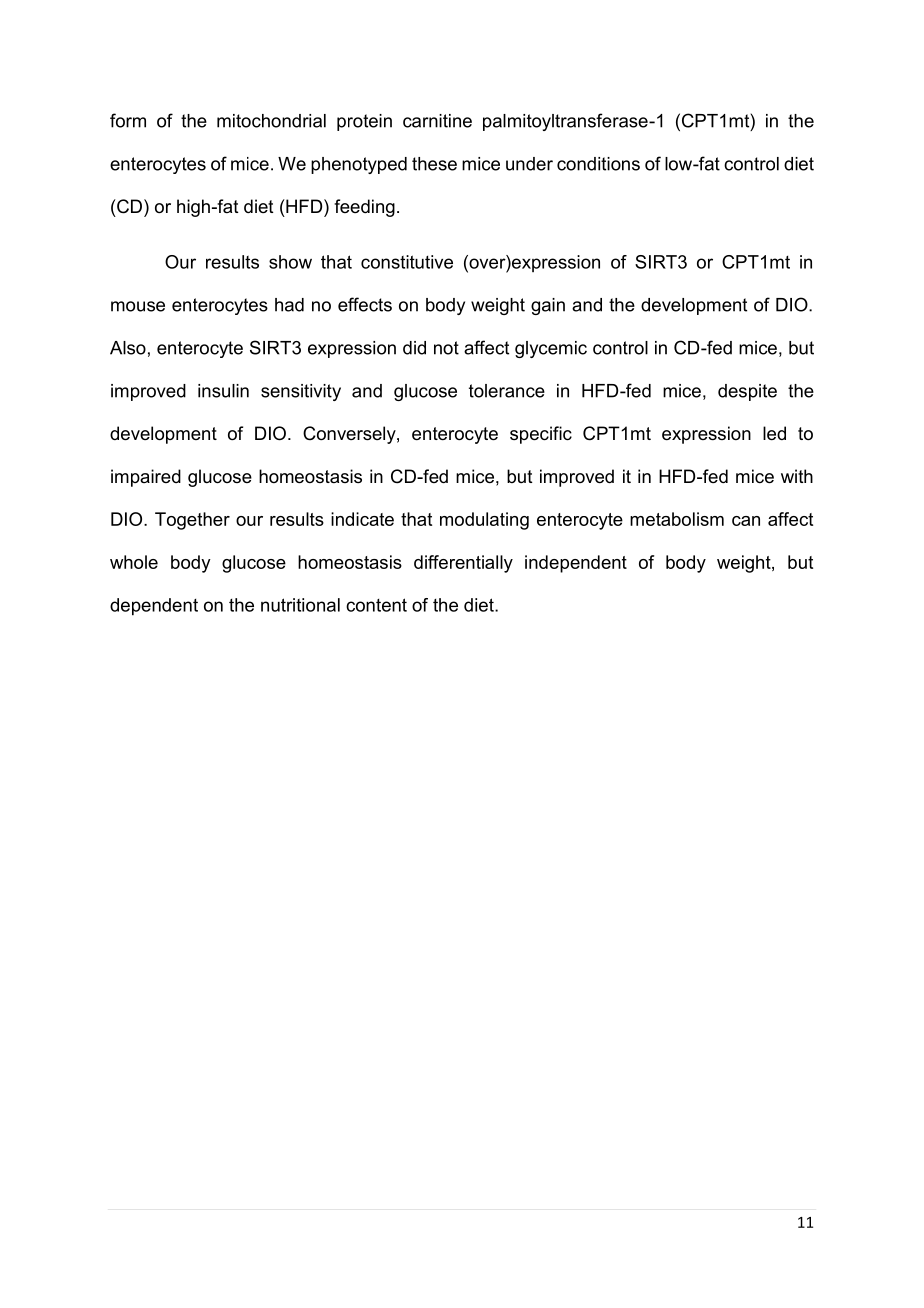  What do you see at coordinates (414, 348) in the screenshot?
I see `did` at bounding box center [414, 348].
